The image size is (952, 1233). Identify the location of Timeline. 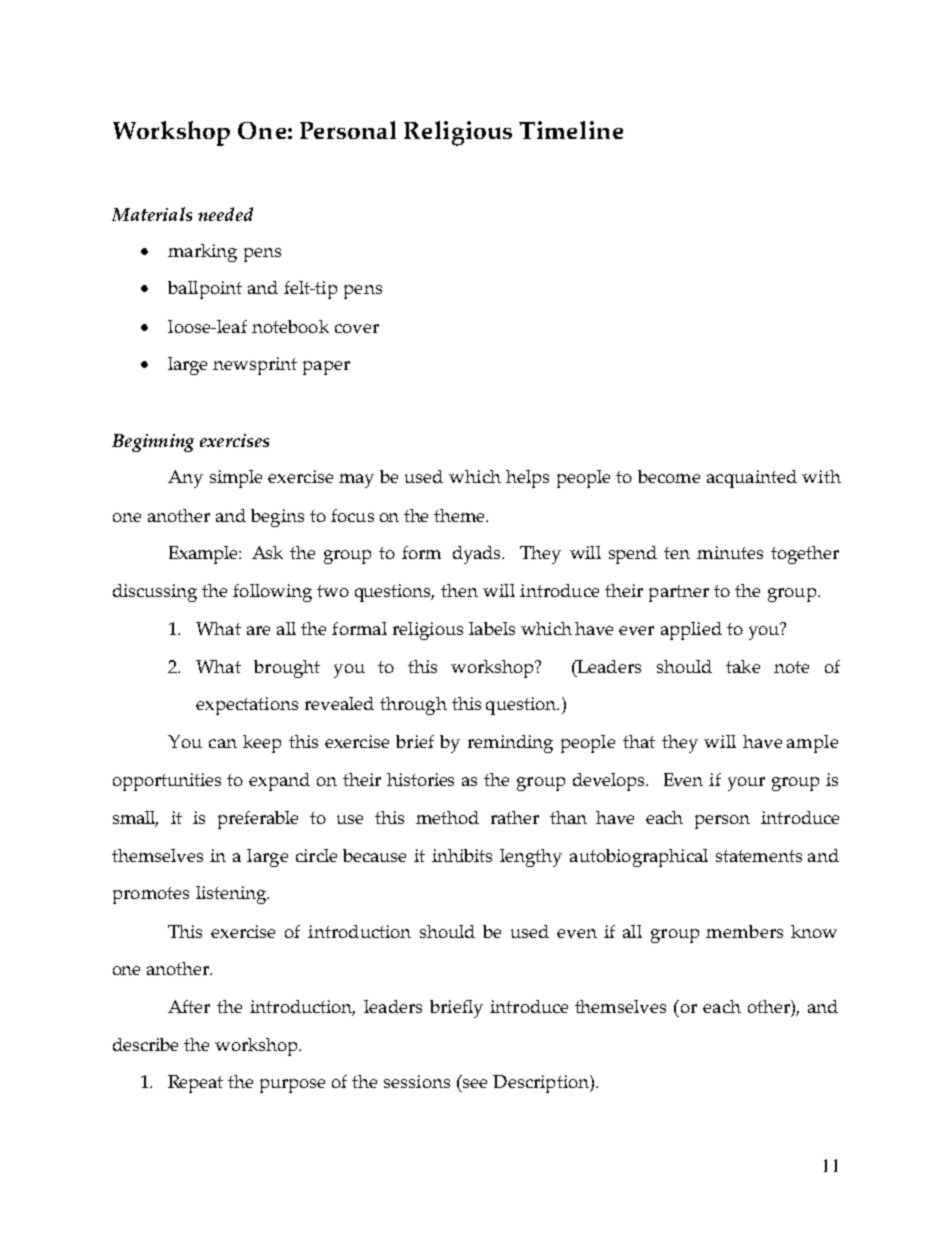
(571, 130).
